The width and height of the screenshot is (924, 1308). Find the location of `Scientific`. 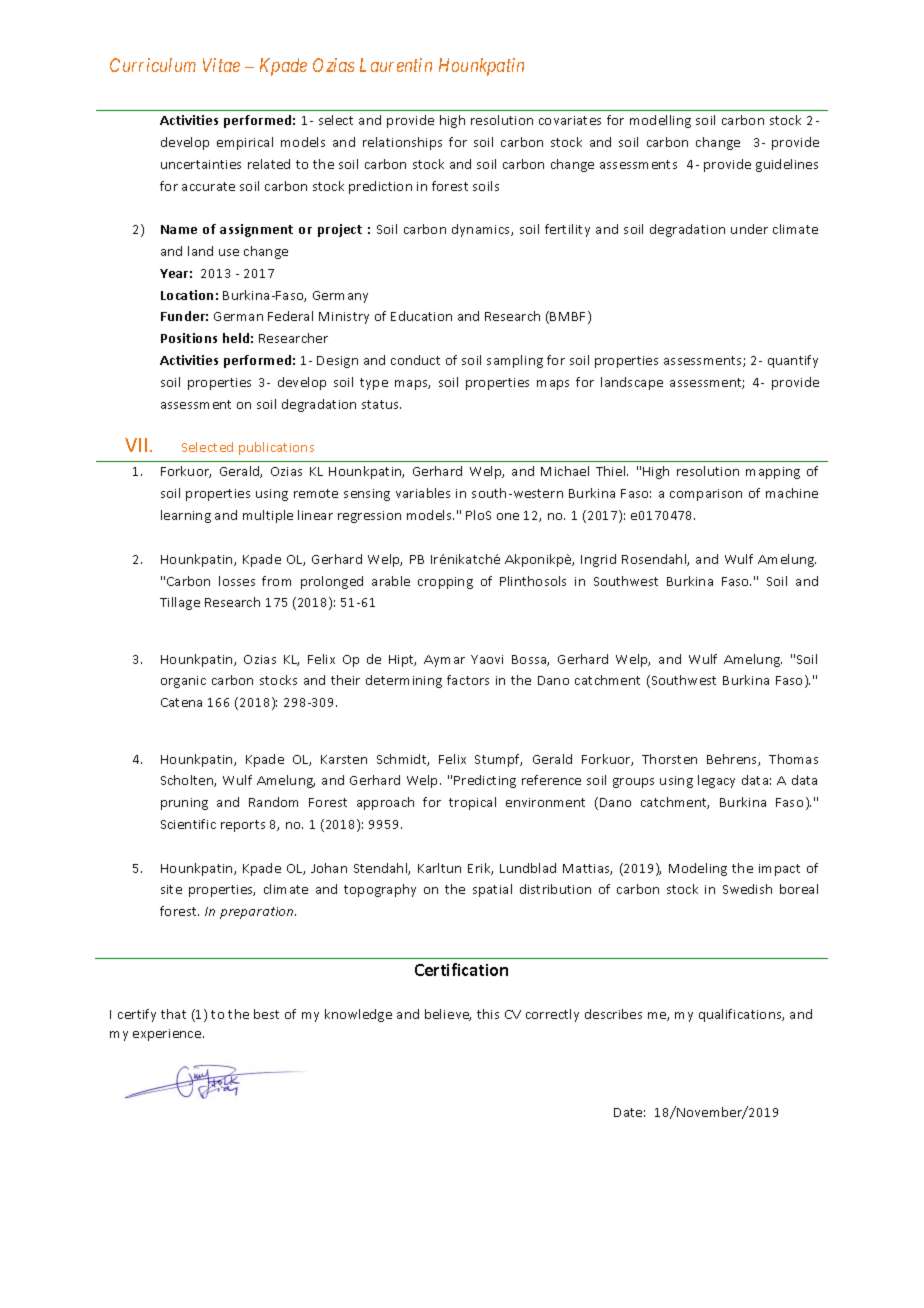

Scientific is located at coordinates (188, 824).
